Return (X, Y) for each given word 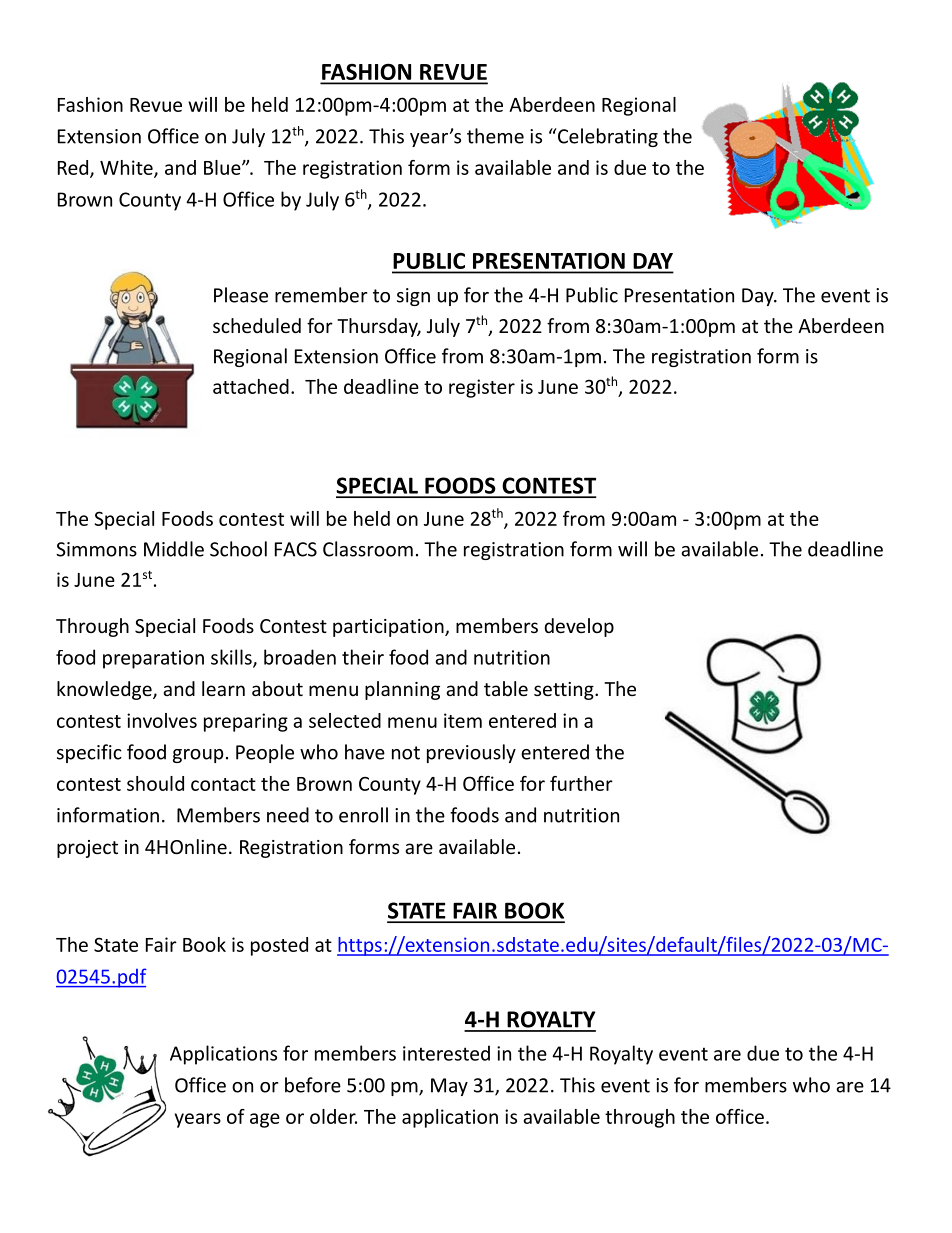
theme (495, 136)
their (363, 657)
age (265, 1120)
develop (579, 627)
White (127, 168)
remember (321, 295)
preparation (153, 659)
